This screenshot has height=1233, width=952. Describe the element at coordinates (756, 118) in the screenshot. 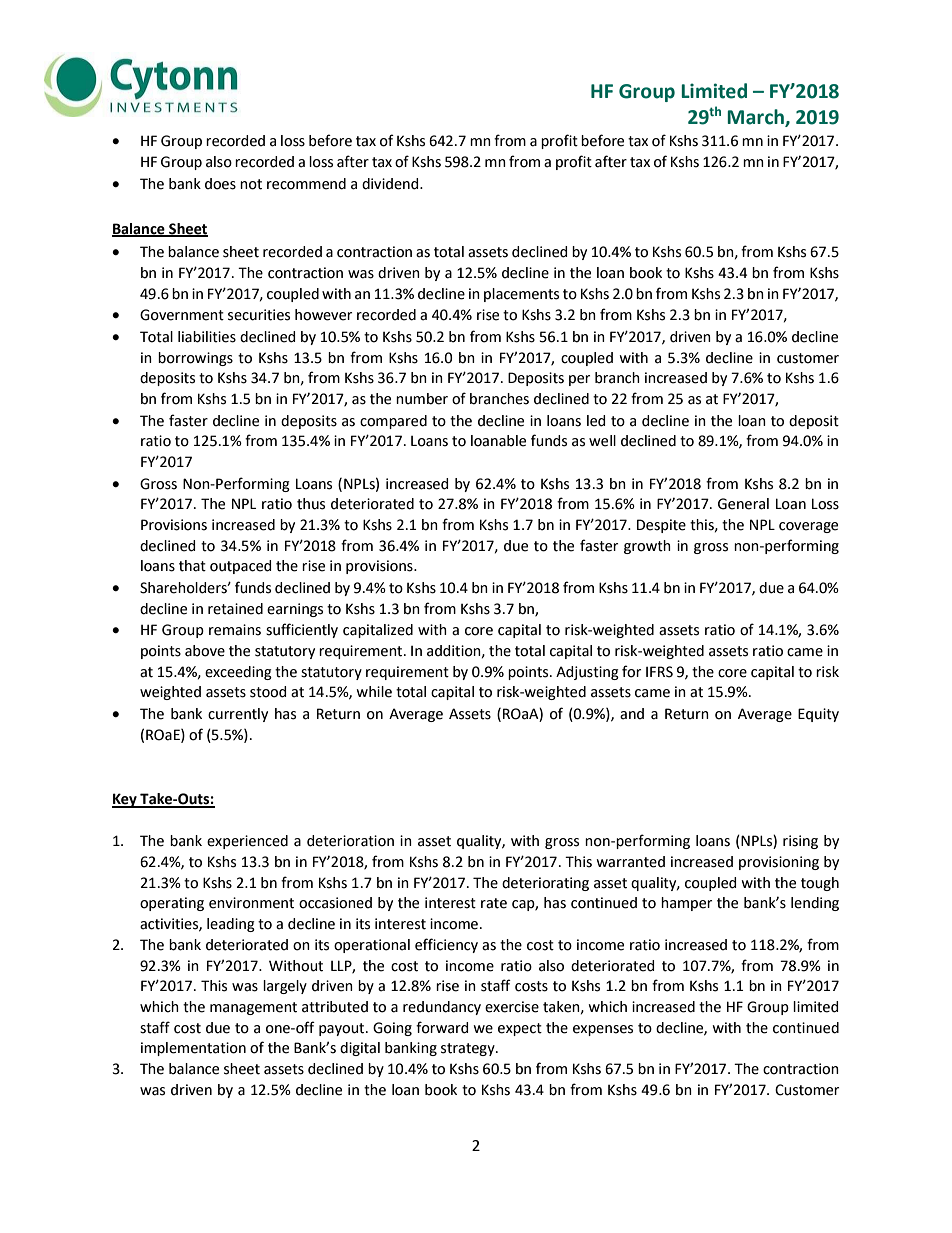

I see `March` at that location.
